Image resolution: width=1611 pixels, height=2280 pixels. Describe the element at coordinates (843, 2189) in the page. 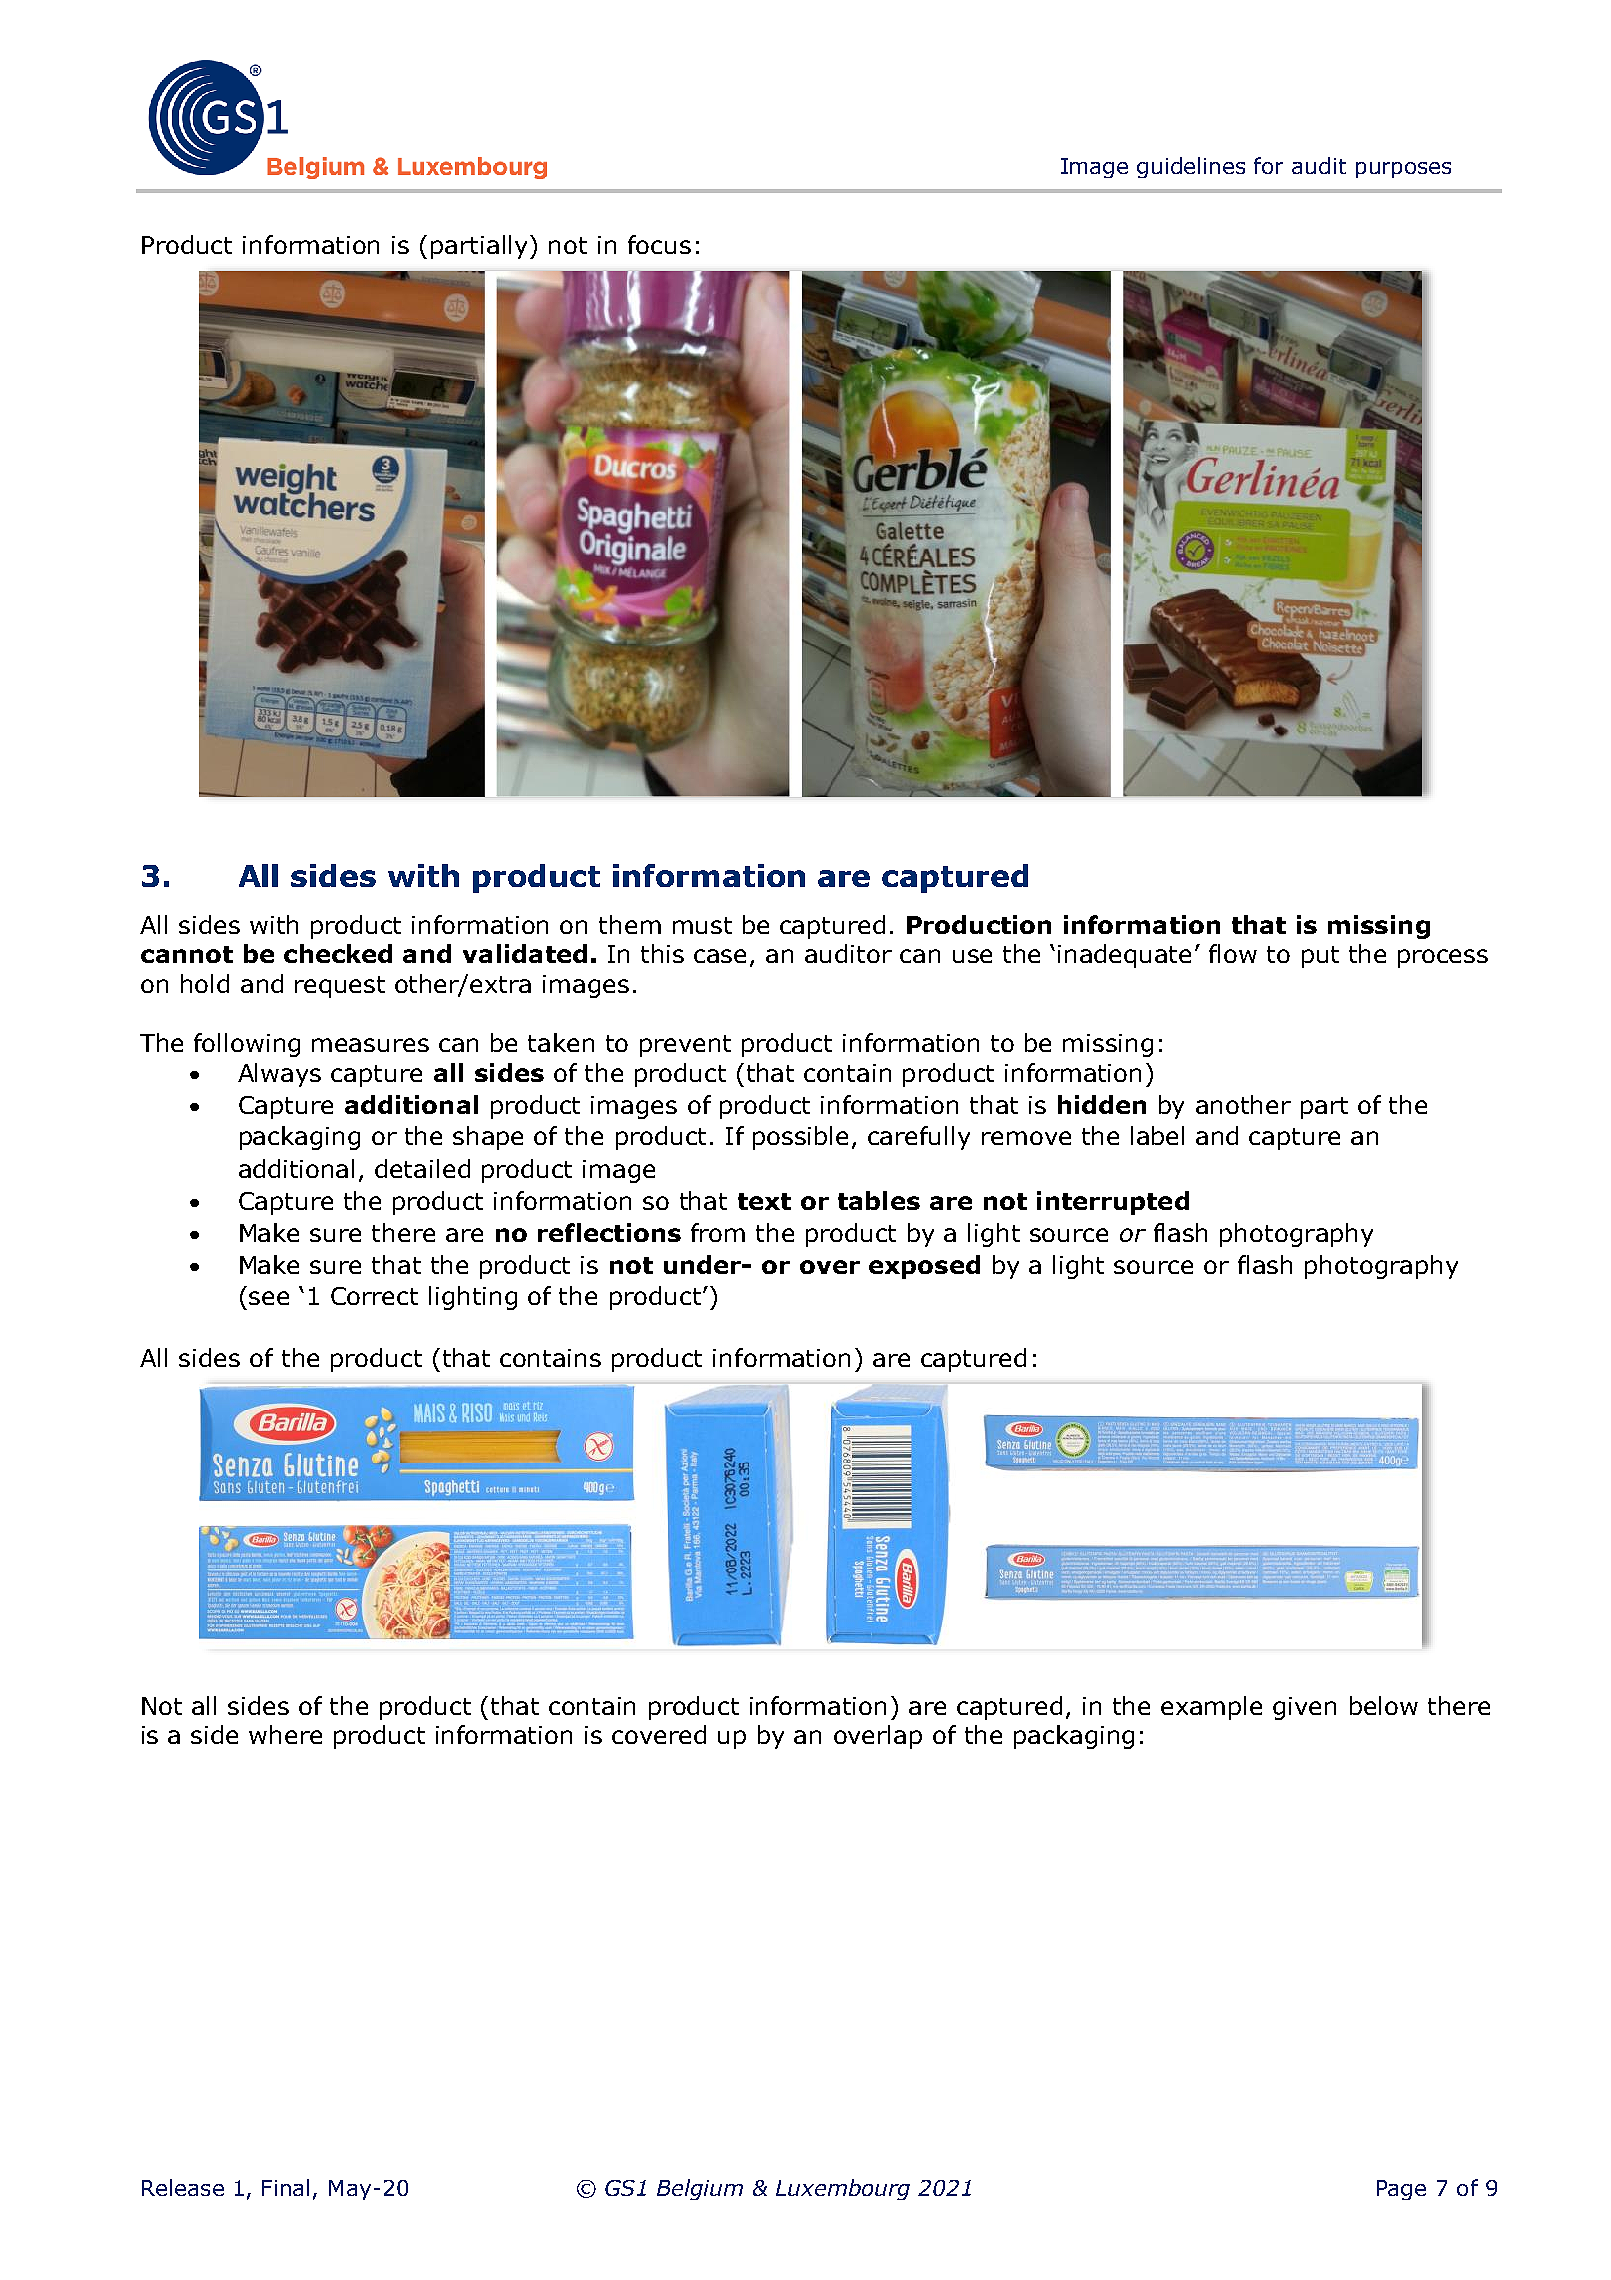

I see `Luxembourg` at that location.
